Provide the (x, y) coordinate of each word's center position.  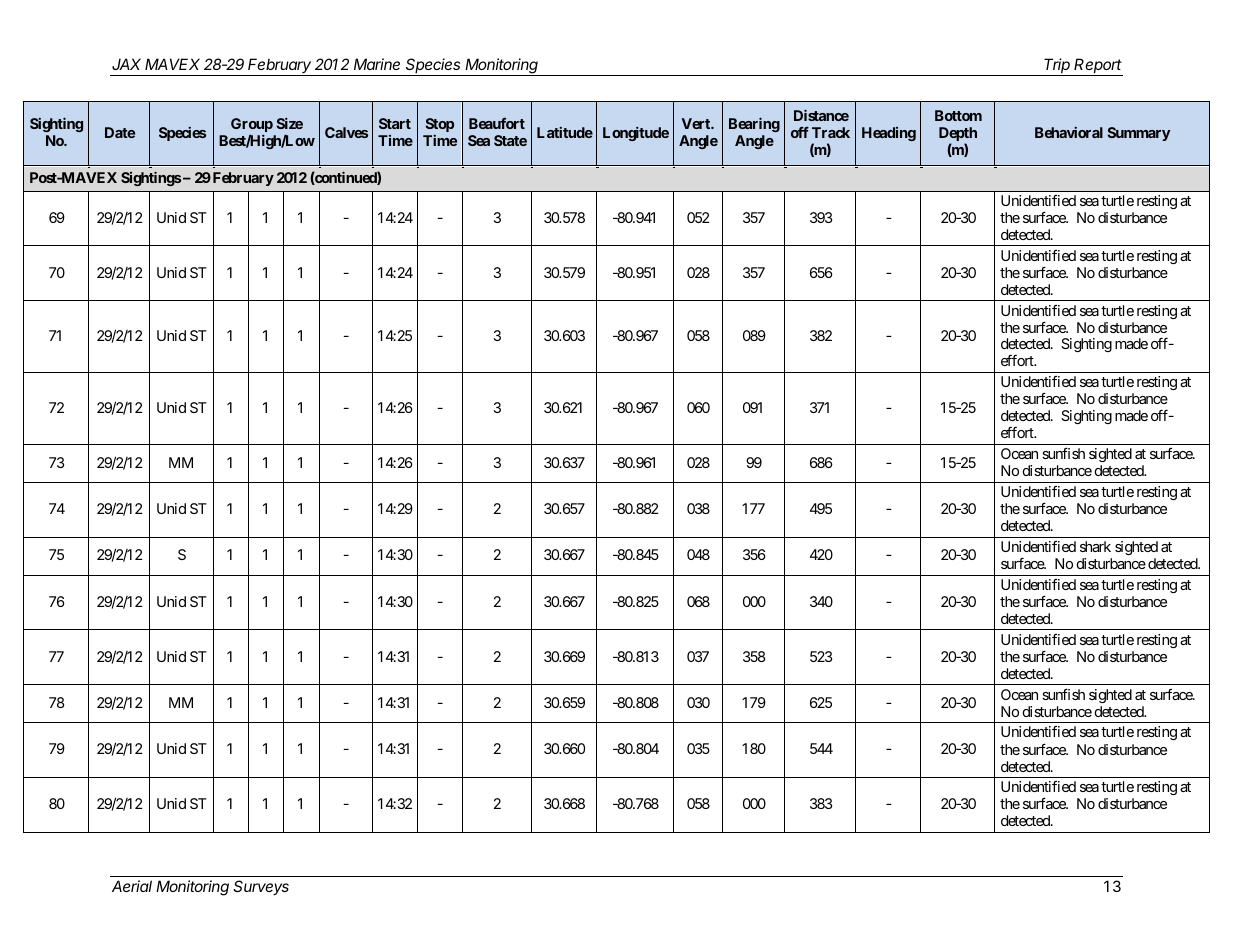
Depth (958, 135)
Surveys (261, 887)
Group (252, 126)
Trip (1058, 67)
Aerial (132, 886)
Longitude (636, 134)
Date (120, 132)
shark (1095, 546)
